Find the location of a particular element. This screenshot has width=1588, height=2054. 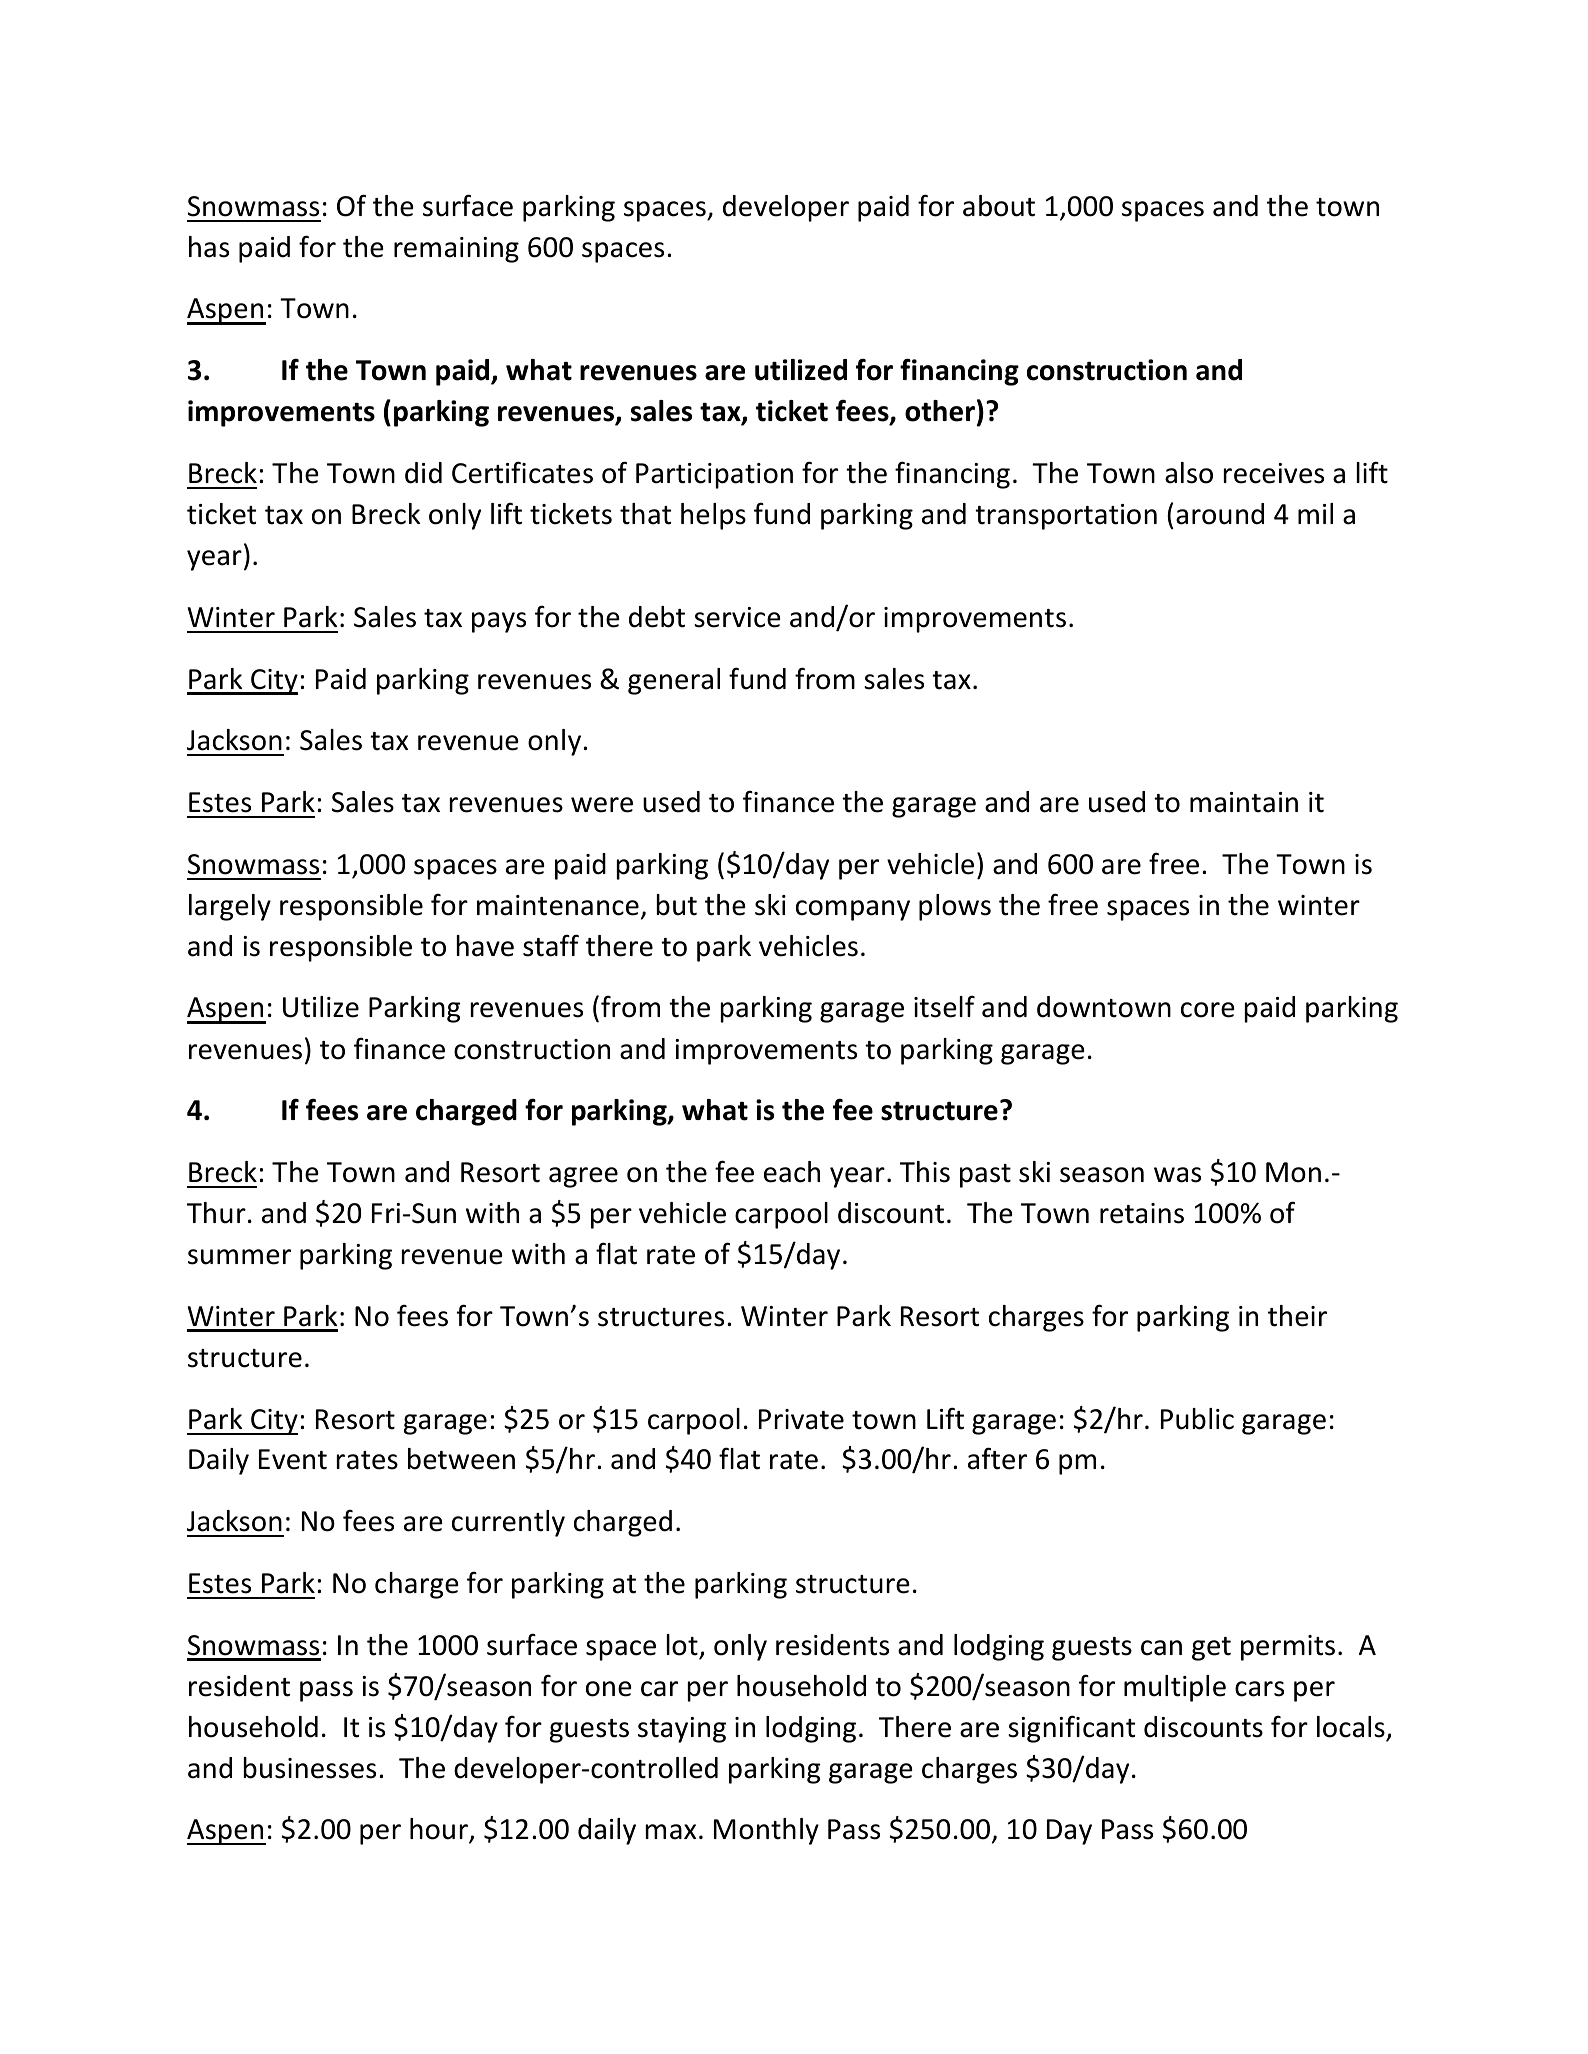

largely is located at coordinates (230, 907).
